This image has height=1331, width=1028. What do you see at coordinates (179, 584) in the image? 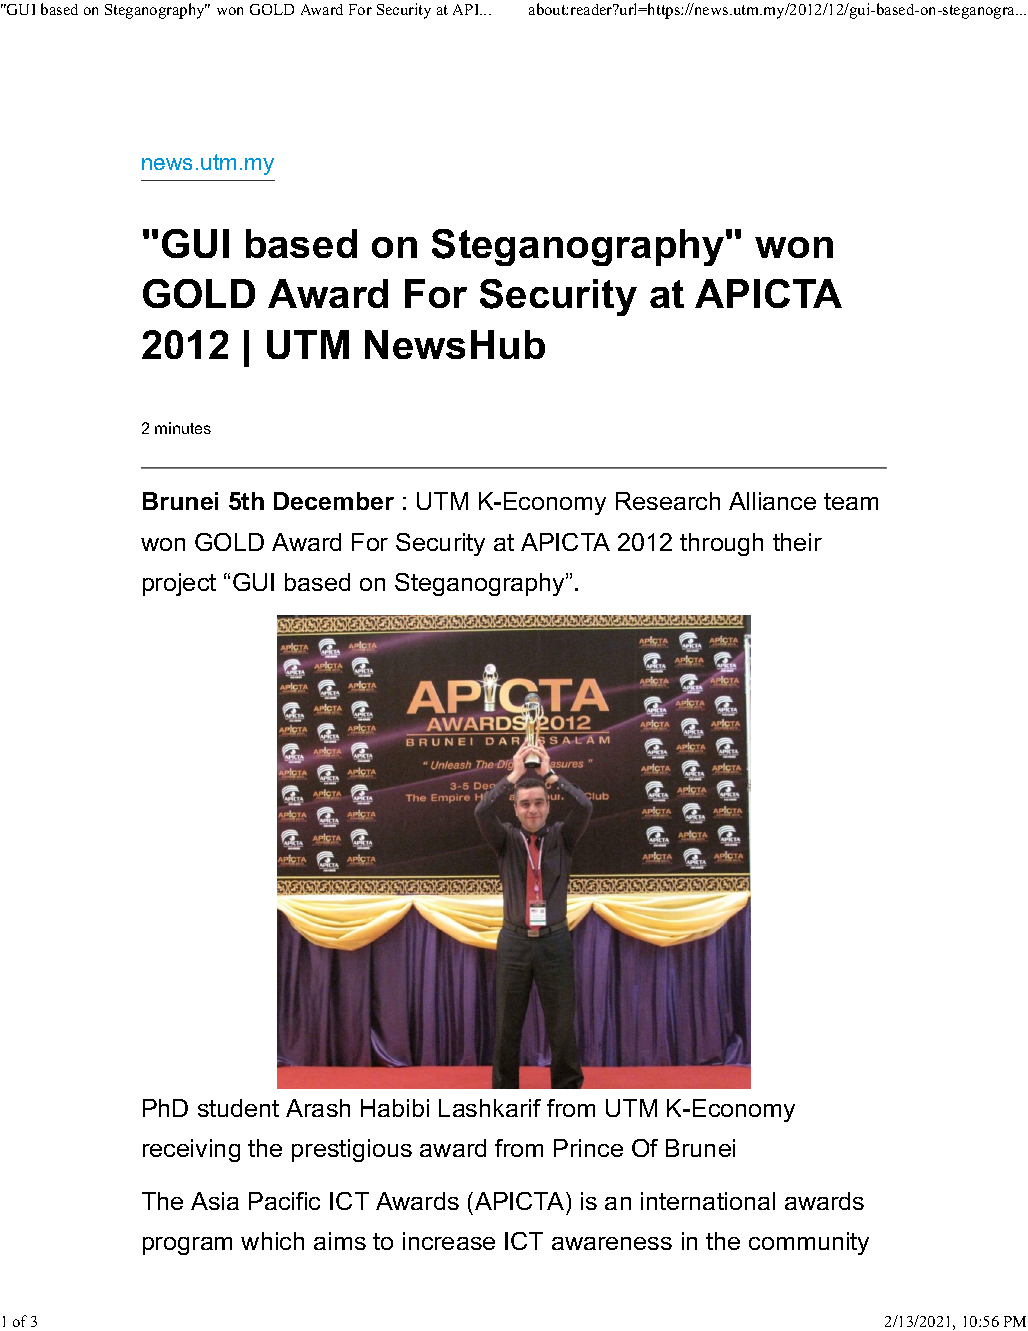
I see `project` at bounding box center [179, 584].
